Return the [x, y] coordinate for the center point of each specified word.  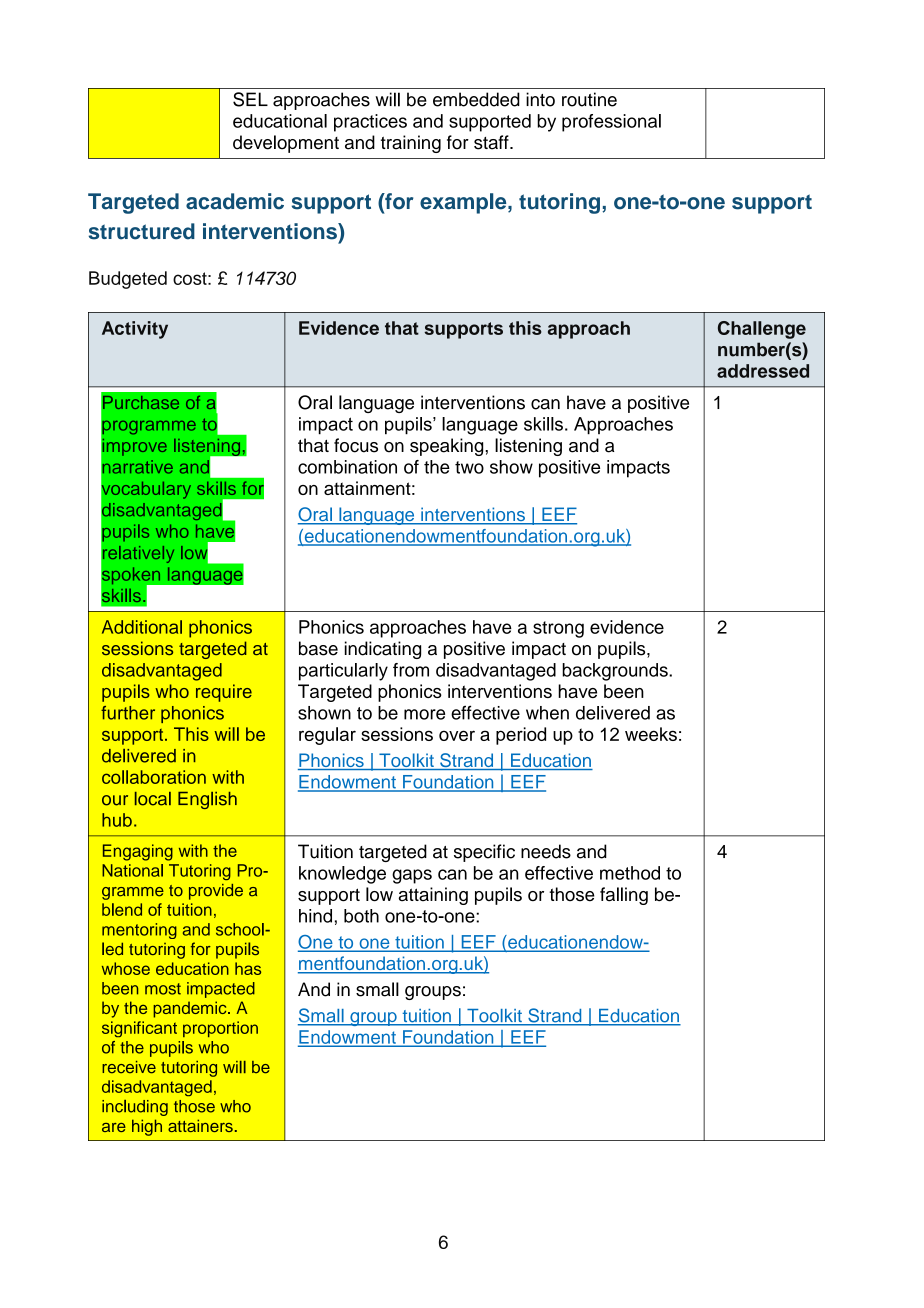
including [135, 1108]
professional [611, 123]
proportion [220, 1029]
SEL [250, 99]
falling [624, 896]
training [411, 144]
